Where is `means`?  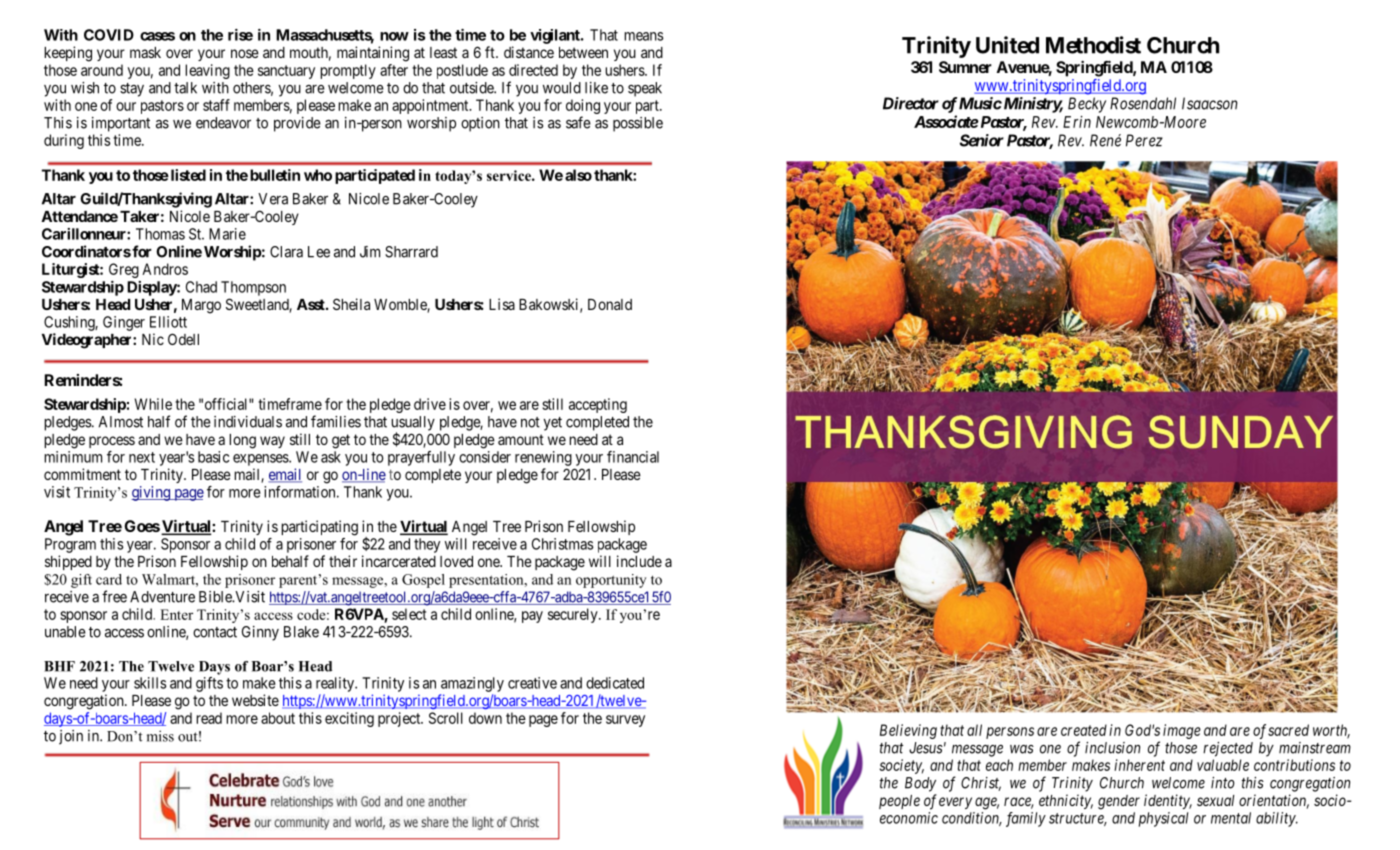
means is located at coordinates (643, 36).
